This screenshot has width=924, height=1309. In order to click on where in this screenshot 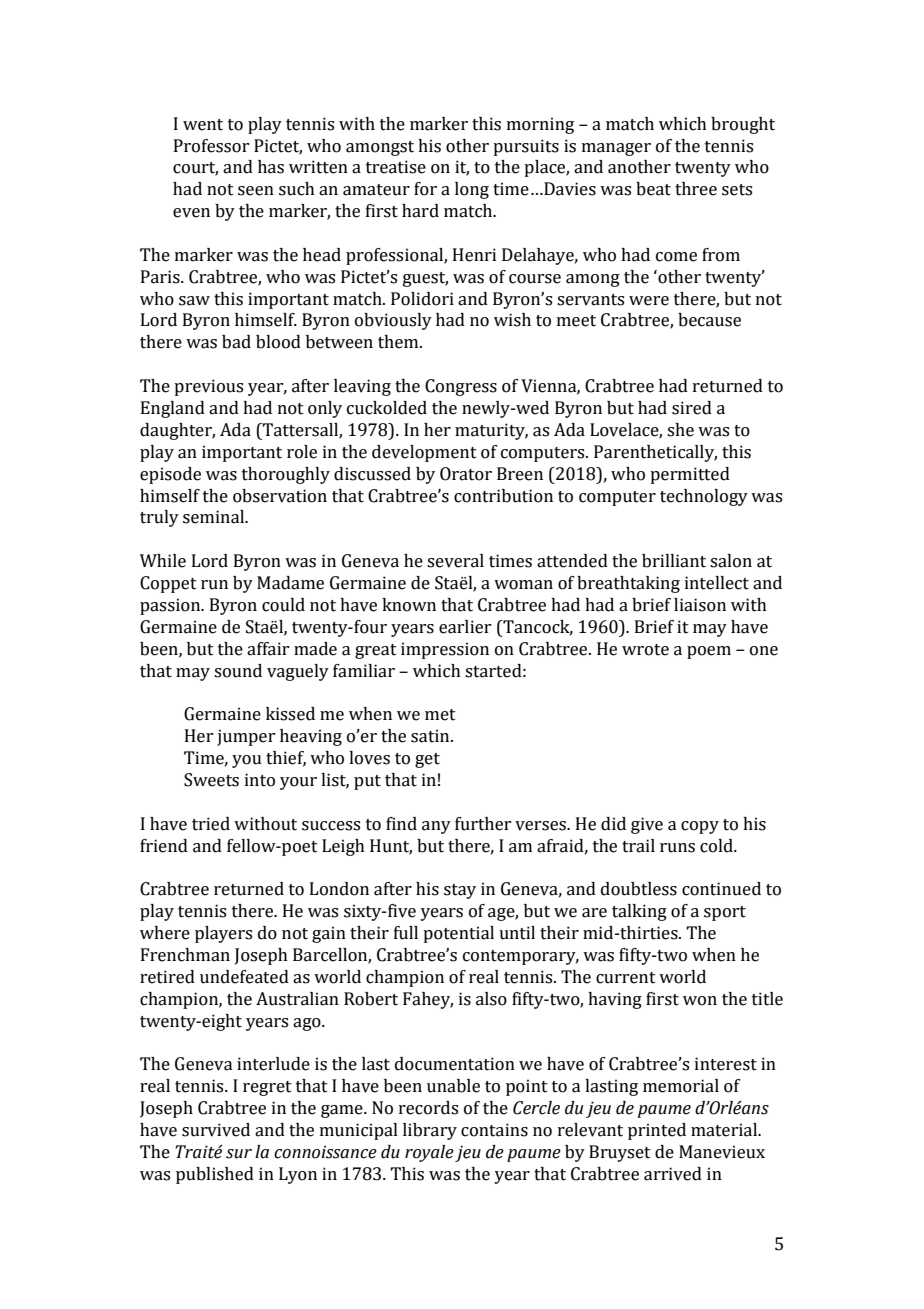, I will do `click(165, 933)`.
